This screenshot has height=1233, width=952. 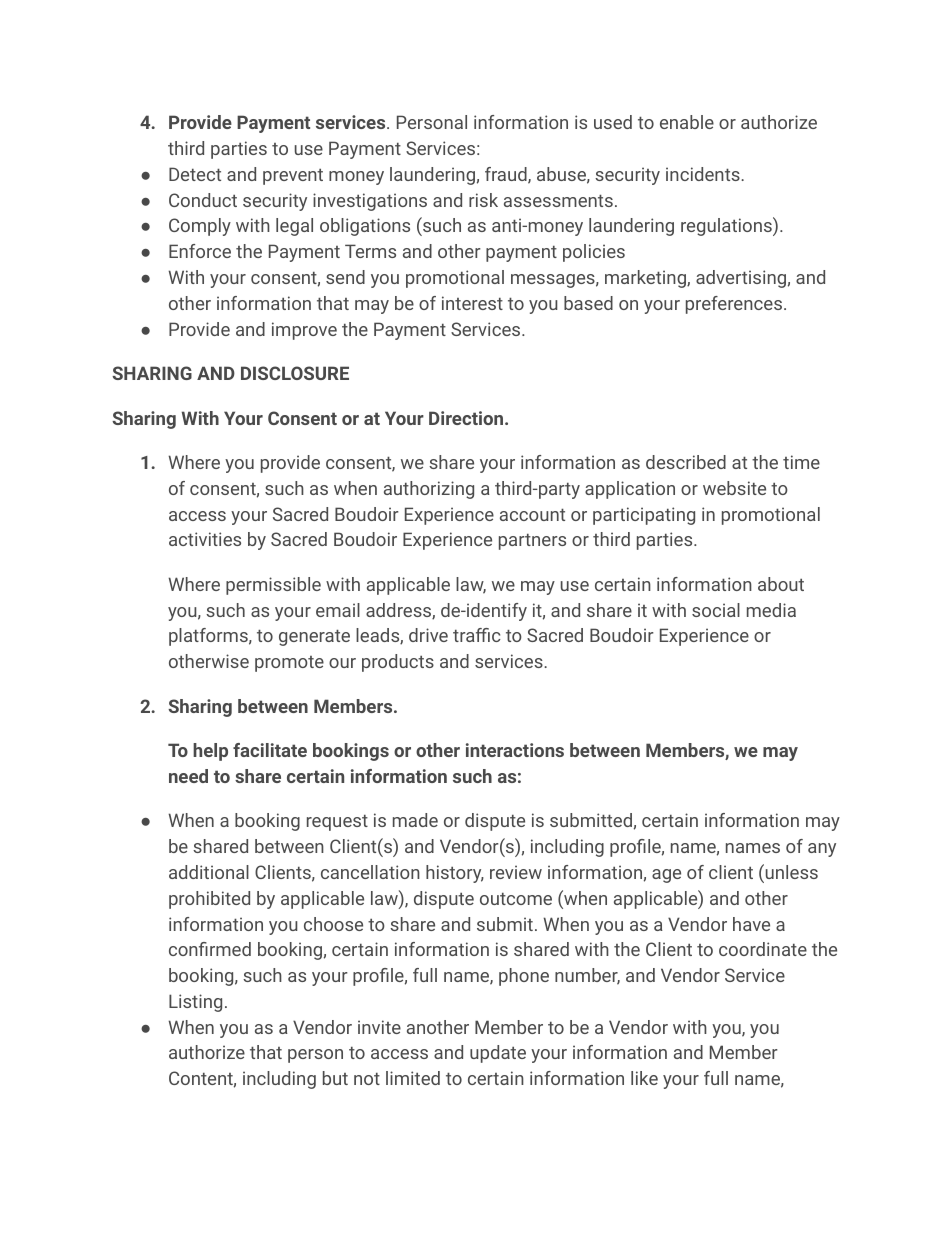 I want to click on incidents, so click(x=704, y=174).
